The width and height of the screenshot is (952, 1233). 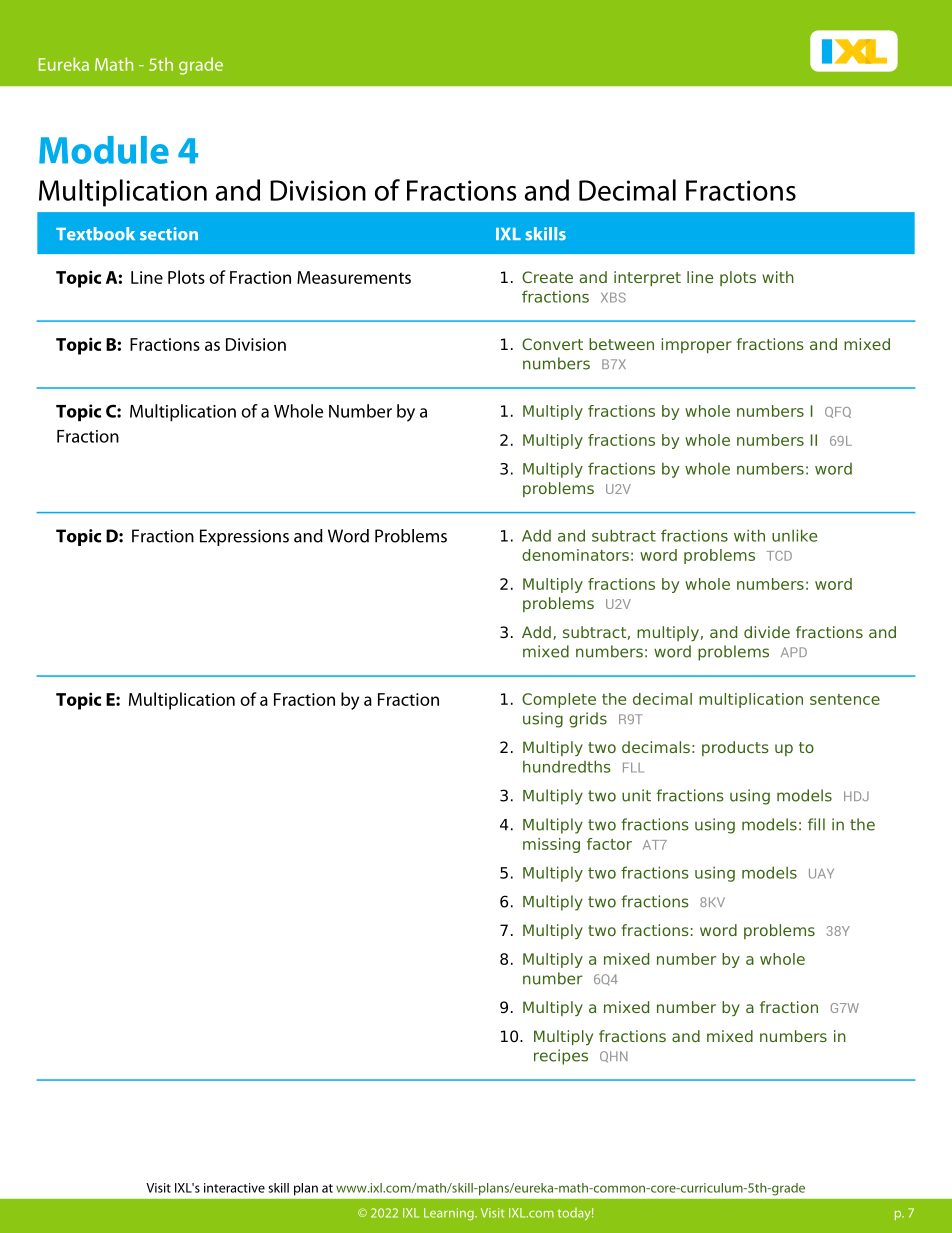 What do you see at coordinates (647, 278) in the screenshot?
I see `interpret` at bounding box center [647, 278].
